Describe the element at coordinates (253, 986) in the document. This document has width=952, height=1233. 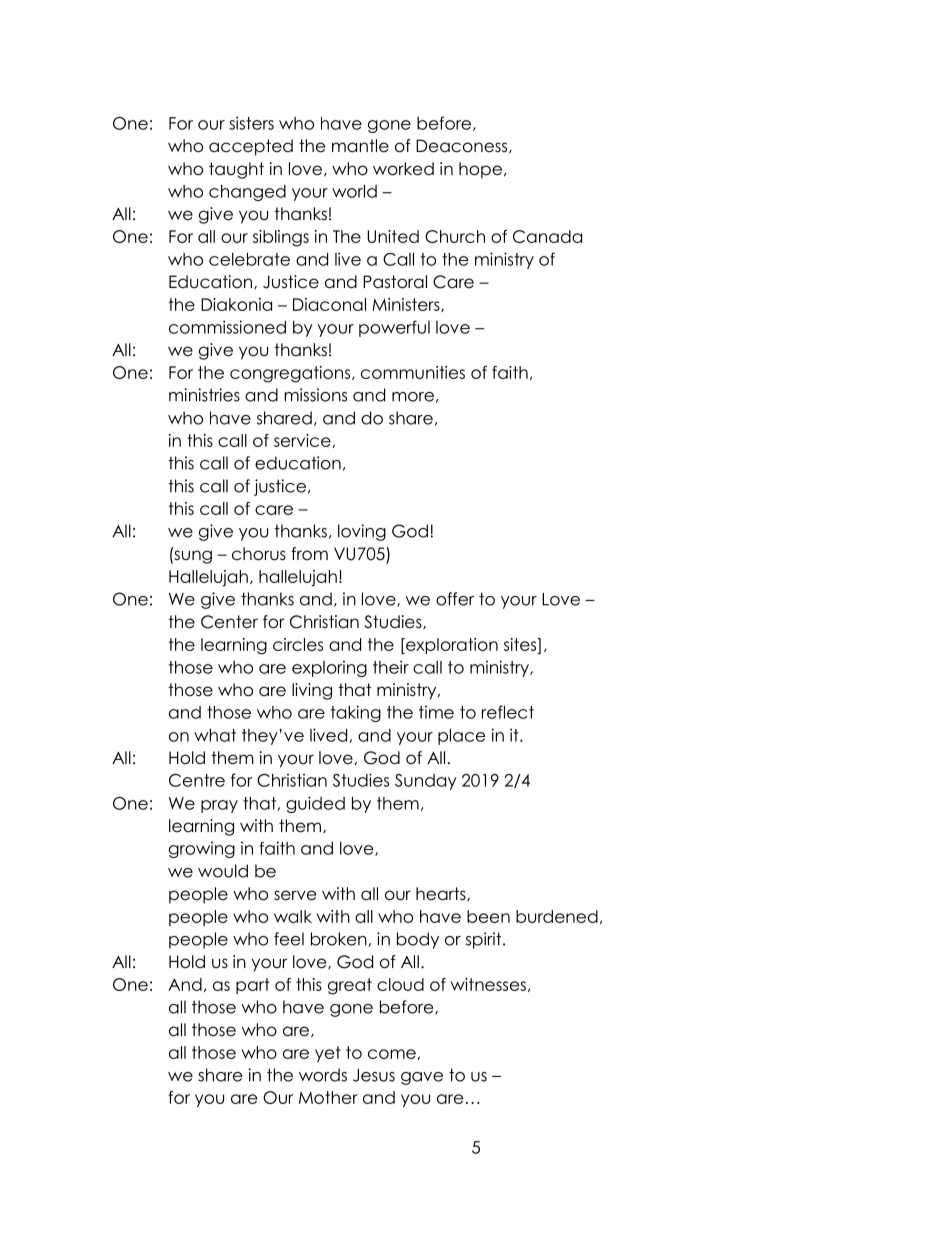
I see `part` at that location.
